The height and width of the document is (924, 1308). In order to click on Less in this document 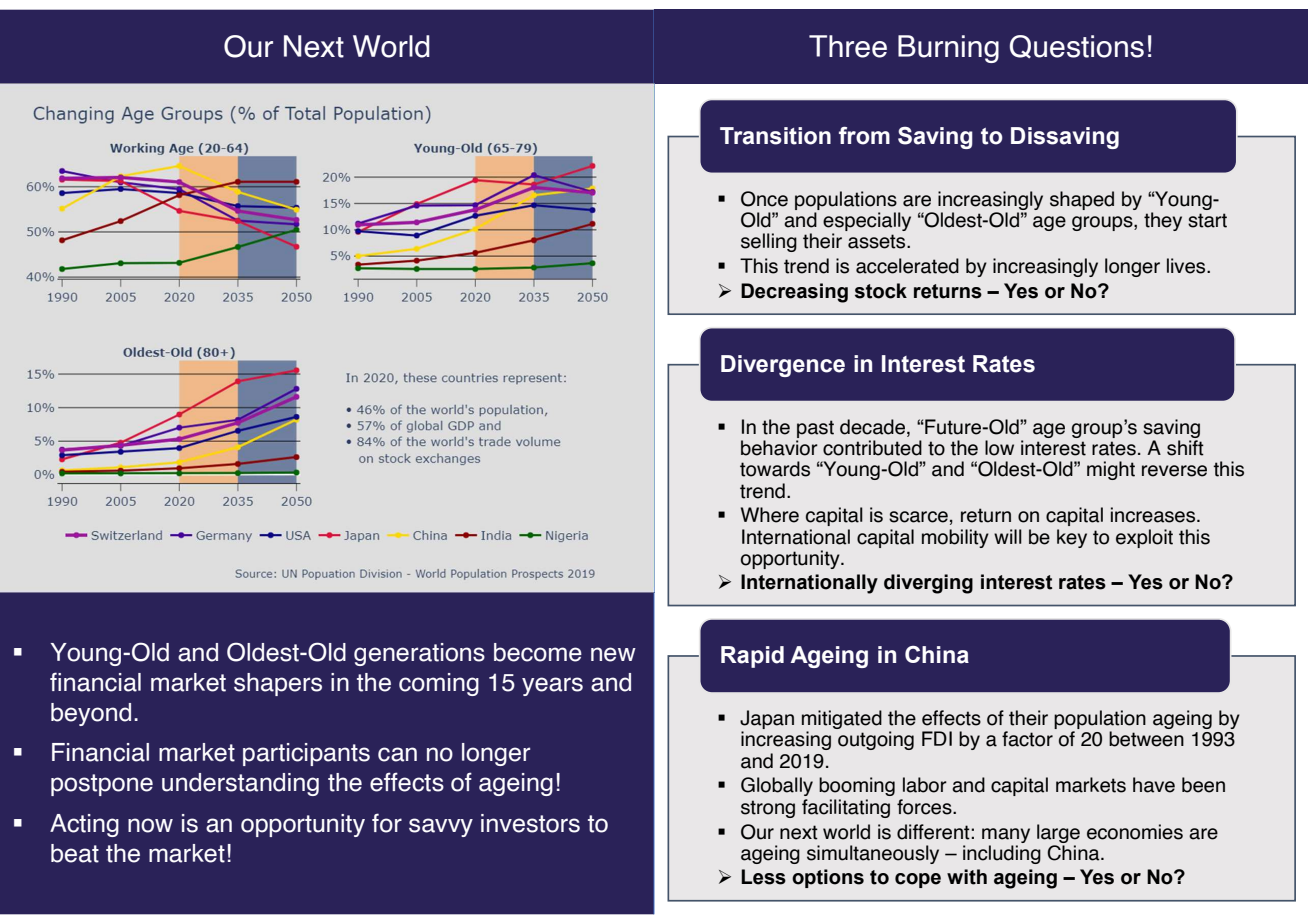, I will do `click(763, 877)`.
